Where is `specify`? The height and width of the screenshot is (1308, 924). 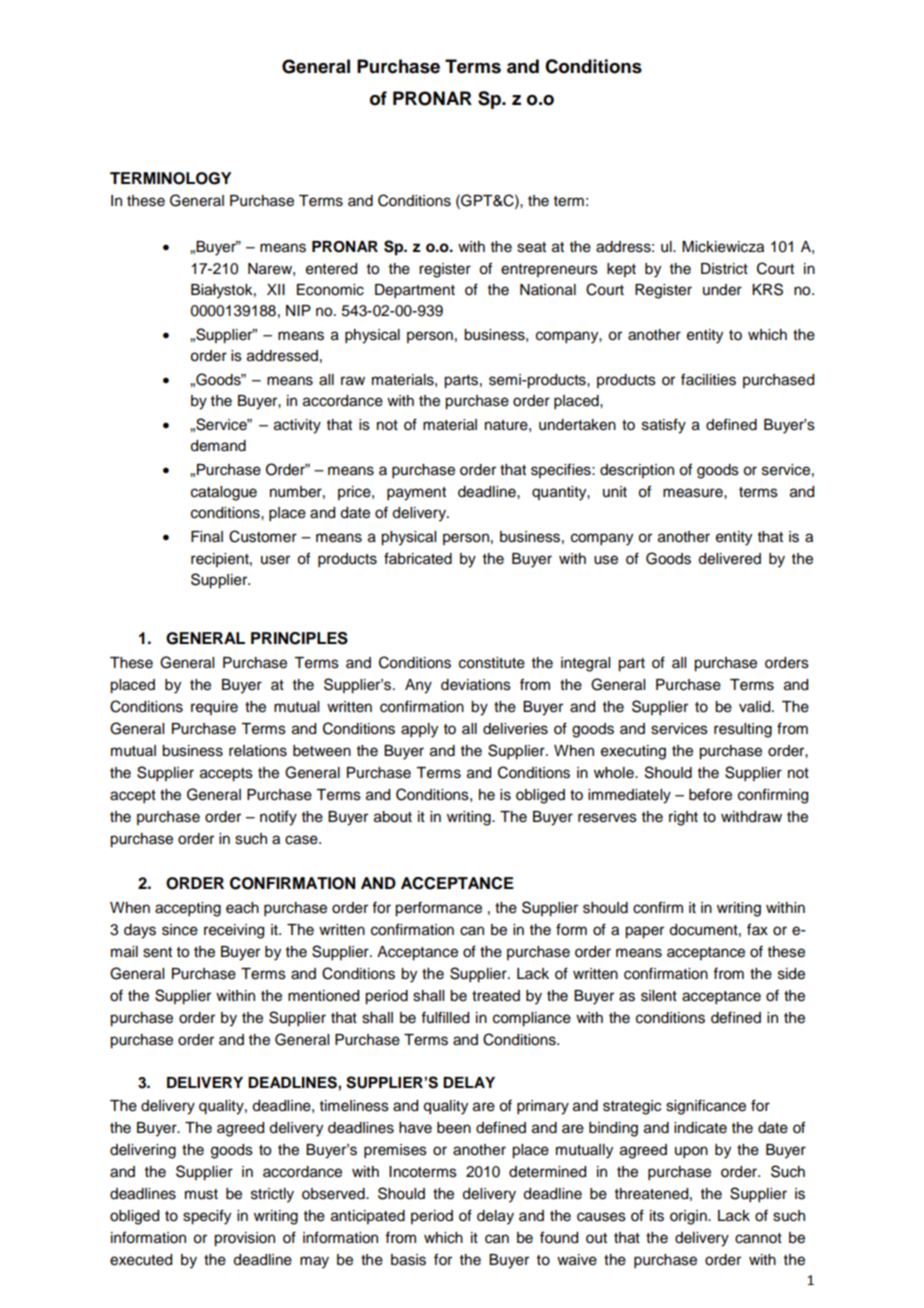 specify is located at coordinates (207, 1217).
